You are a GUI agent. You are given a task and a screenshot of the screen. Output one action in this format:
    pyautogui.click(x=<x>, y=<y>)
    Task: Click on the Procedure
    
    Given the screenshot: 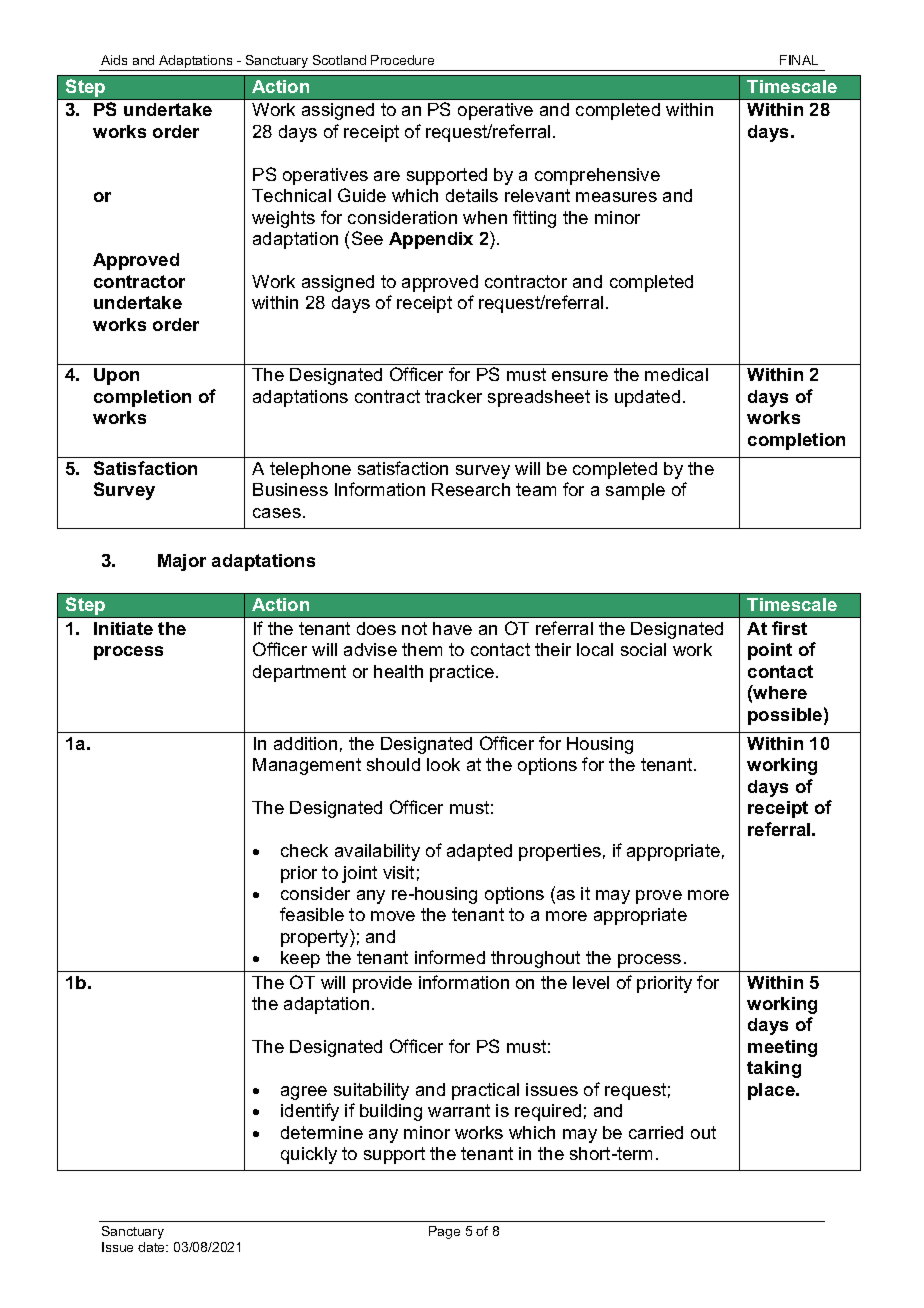 What is the action you would take?
    pyautogui.click(x=402, y=60)
